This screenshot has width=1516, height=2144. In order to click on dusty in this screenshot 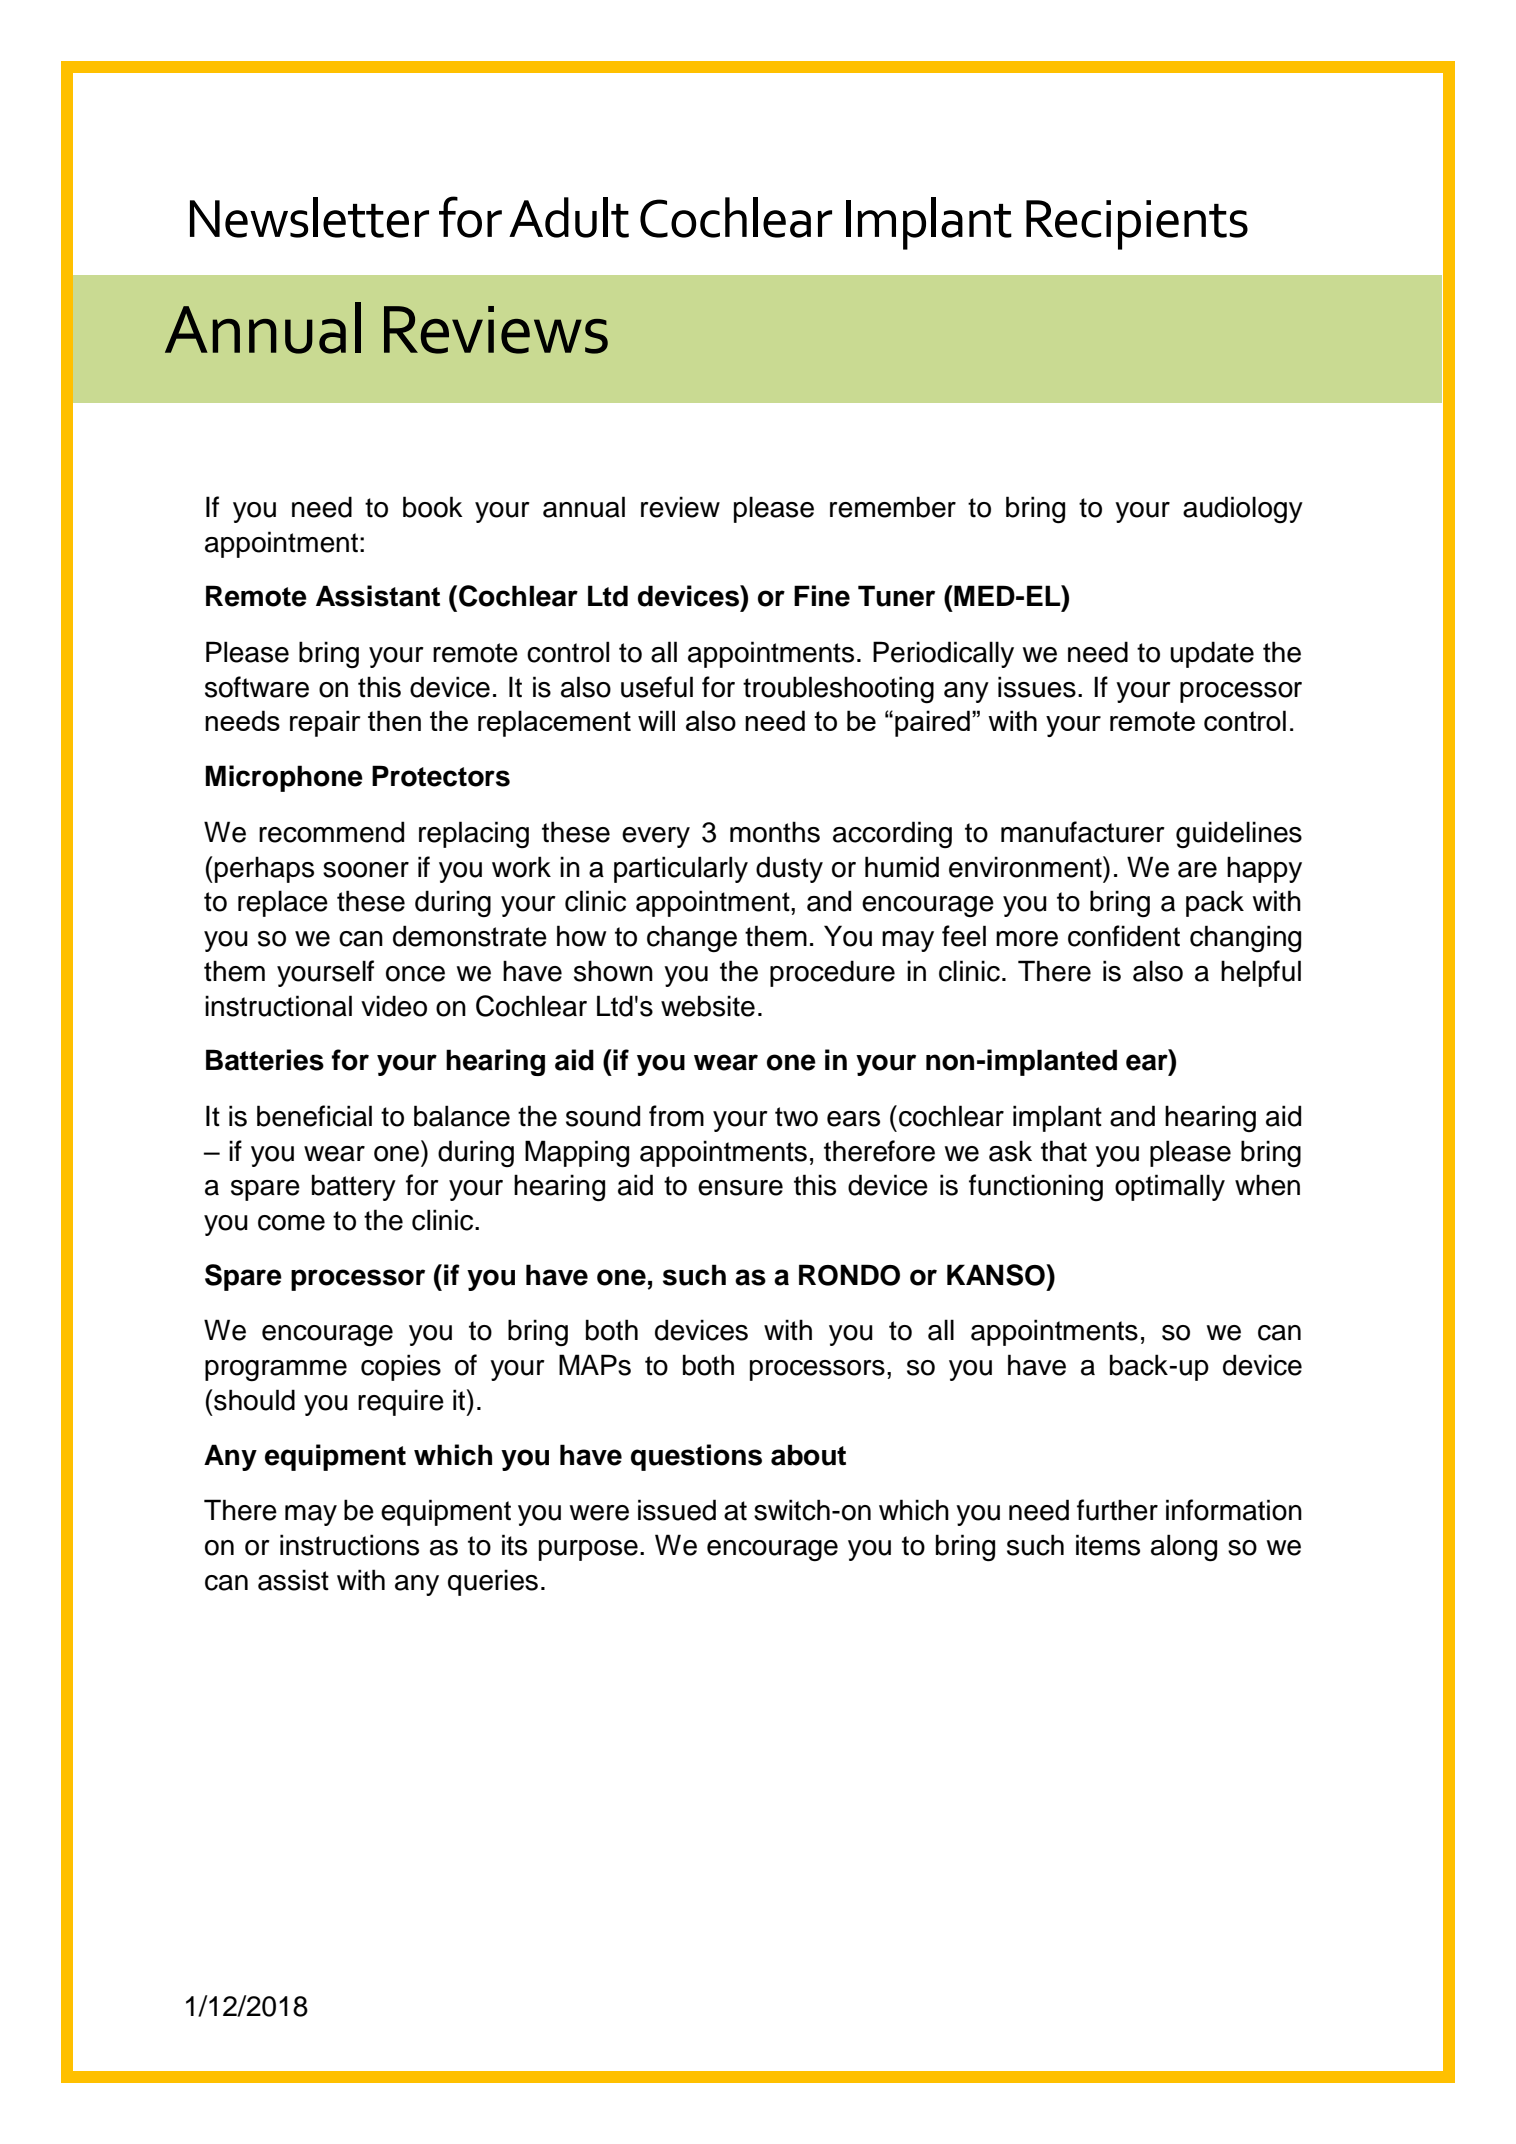, I will do `click(789, 869)`.
